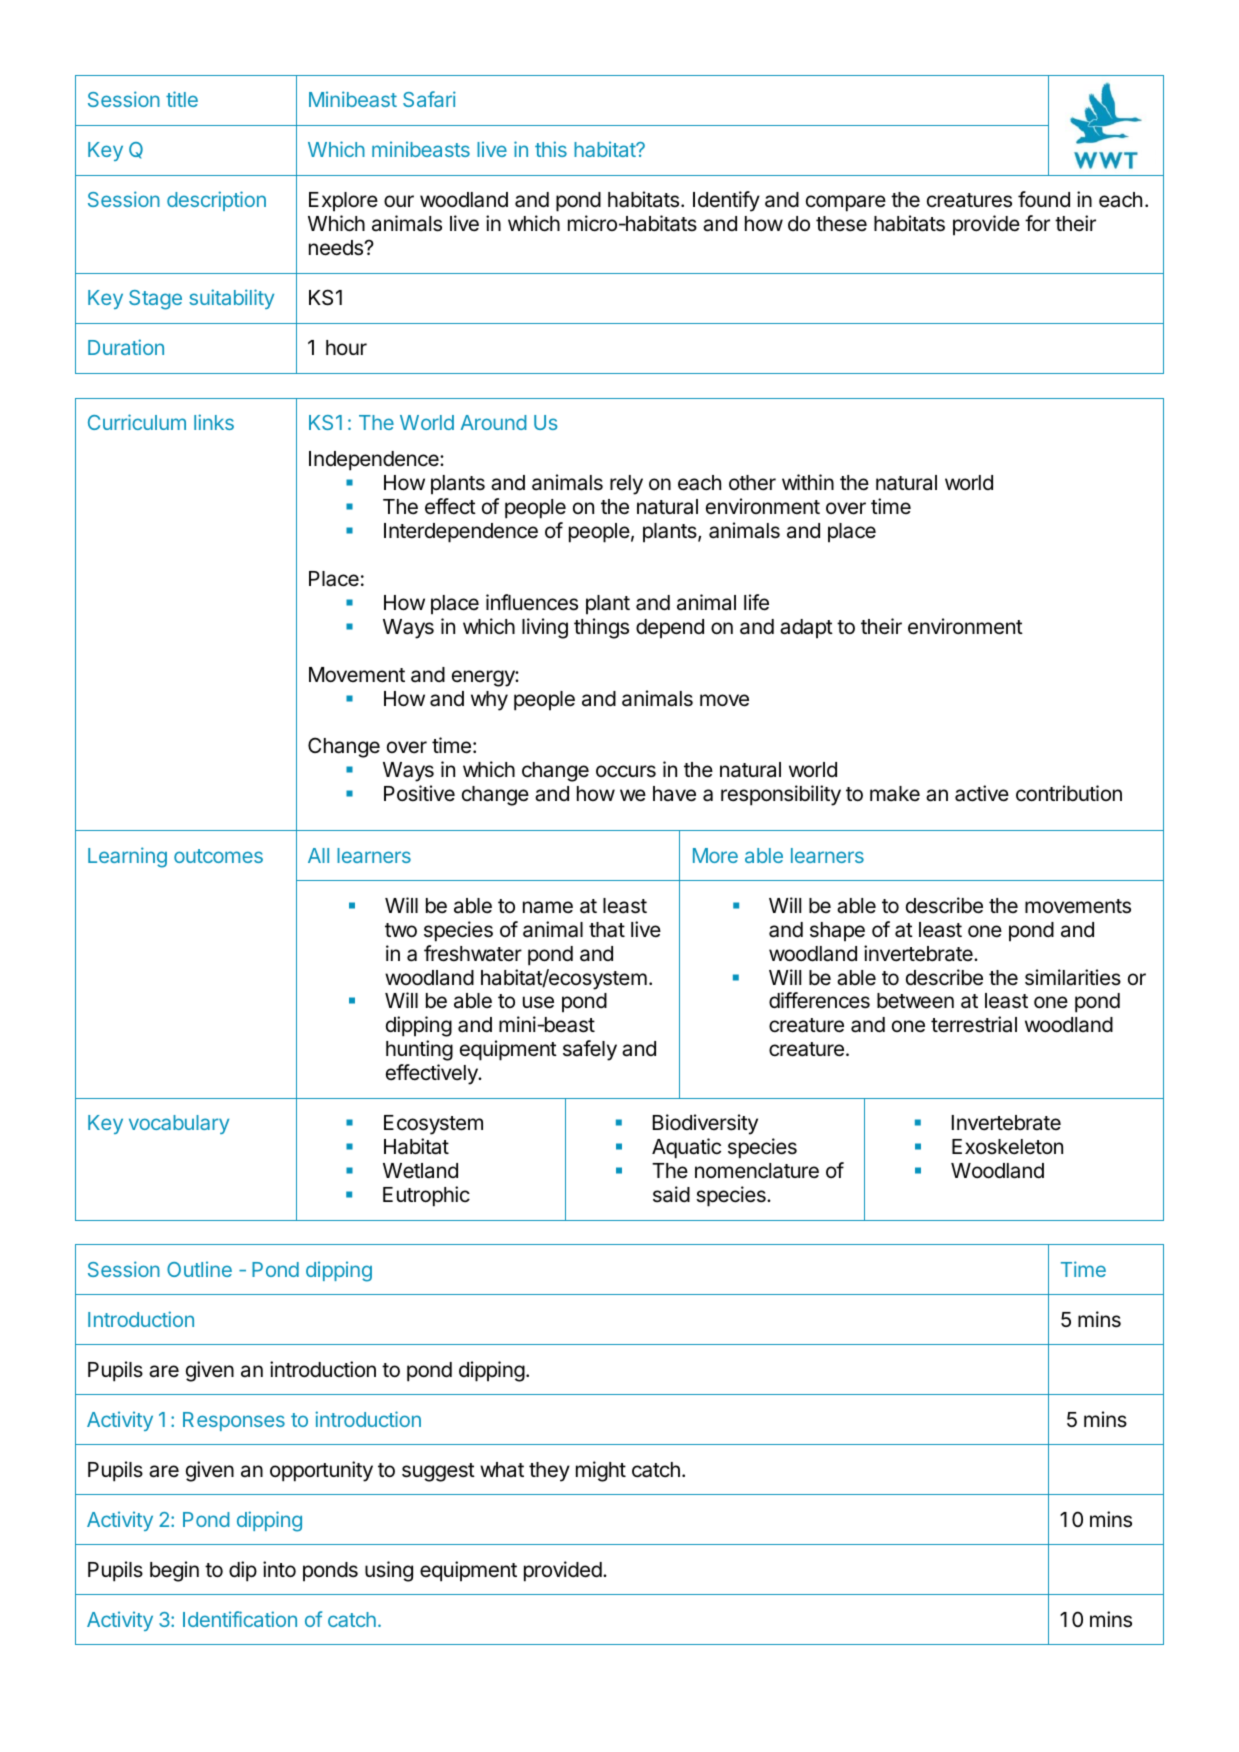 The width and height of the screenshot is (1239, 1752). I want to click on links, so click(214, 422).
